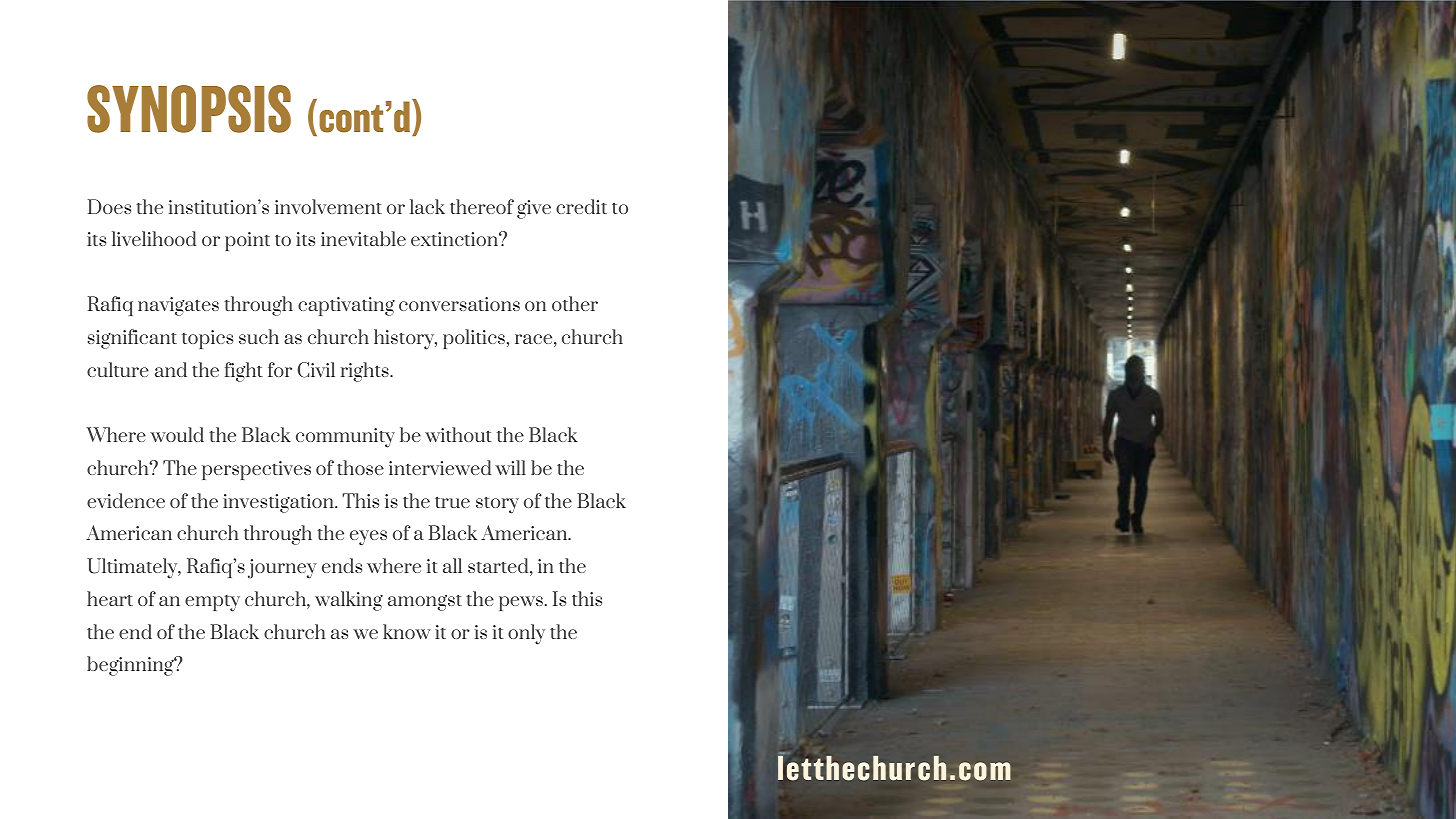 The width and height of the document is (1456, 819). I want to click on navigates, so click(178, 306).
